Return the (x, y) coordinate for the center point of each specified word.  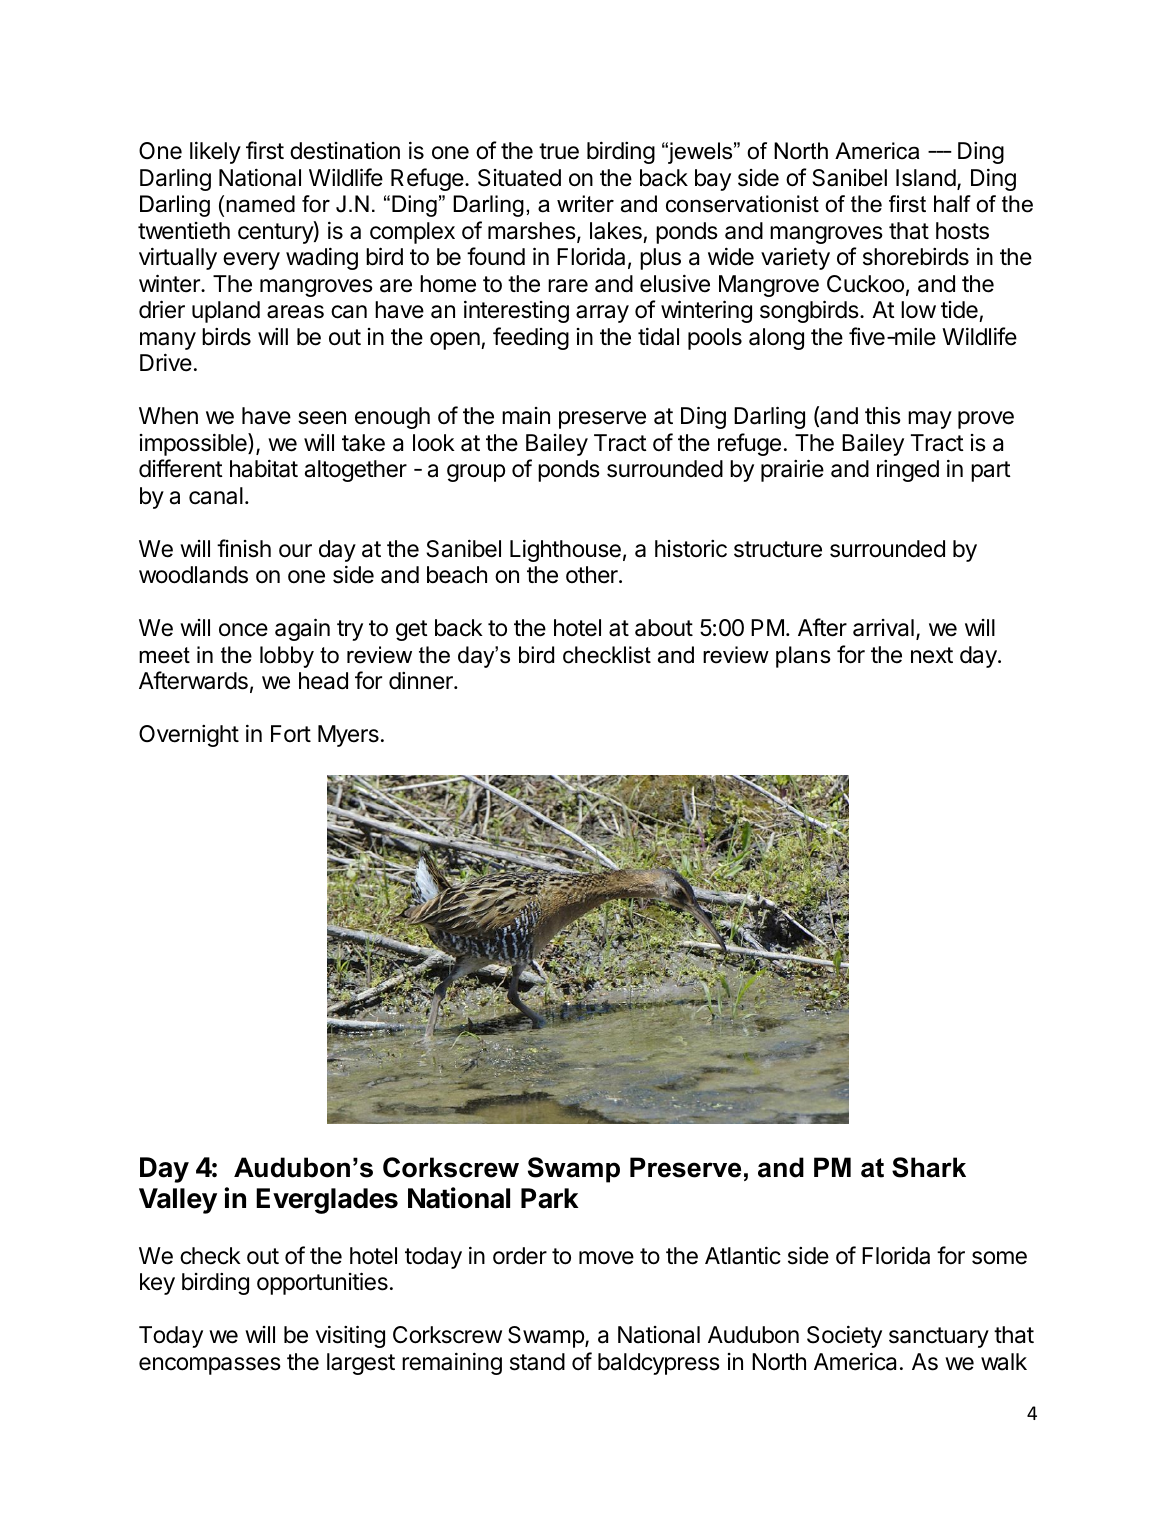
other (593, 575)
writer (585, 204)
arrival (883, 628)
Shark (929, 1167)
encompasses (210, 1366)
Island (926, 178)
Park (550, 1198)
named (260, 204)
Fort (291, 733)
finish (244, 548)
